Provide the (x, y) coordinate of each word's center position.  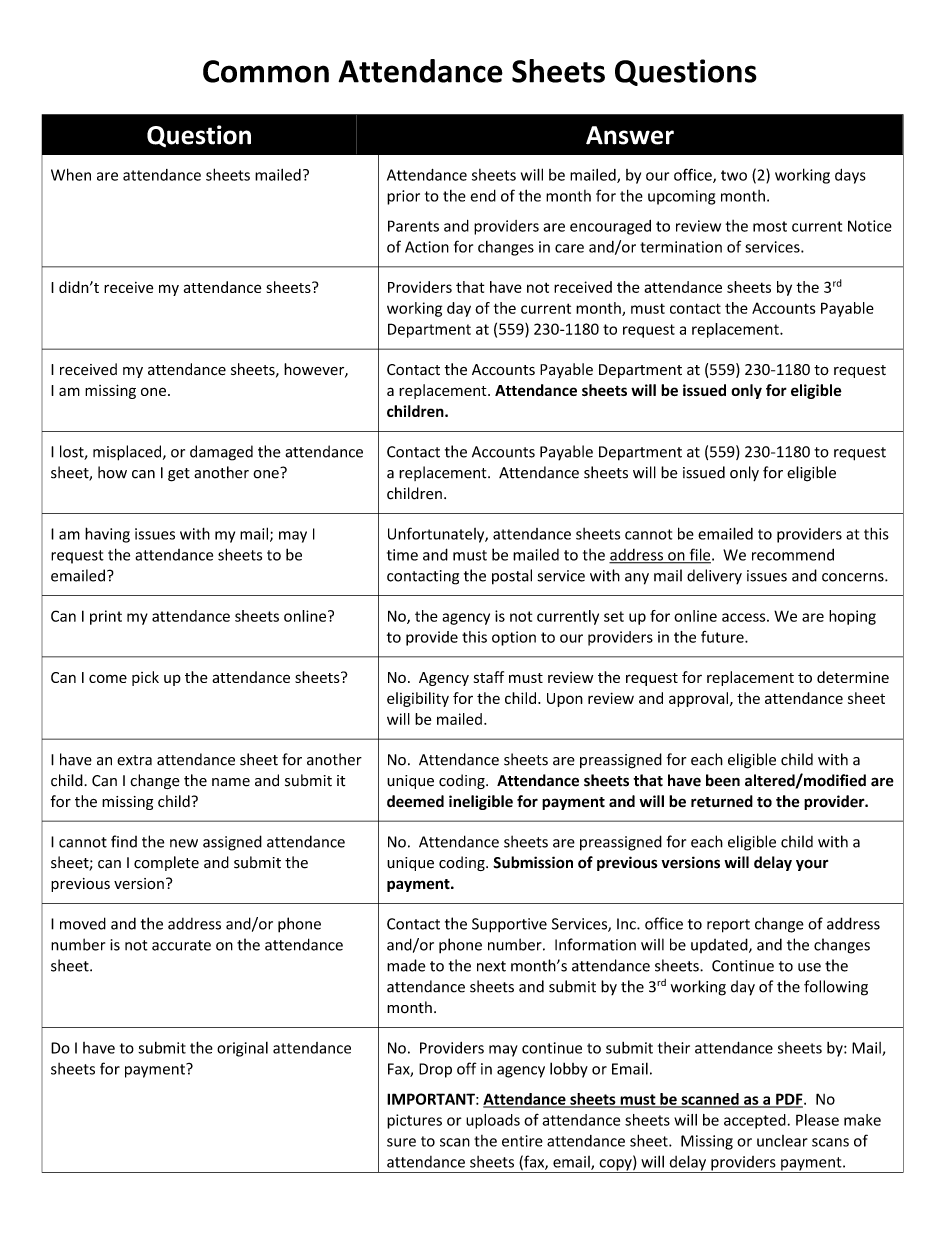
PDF (789, 1100)
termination (681, 247)
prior (403, 197)
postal (512, 577)
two (734, 175)
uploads (493, 1121)
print (106, 617)
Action (427, 247)
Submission (533, 862)
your (812, 865)
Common (266, 71)
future (723, 637)
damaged (221, 453)
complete (166, 863)
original (242, 1049)
